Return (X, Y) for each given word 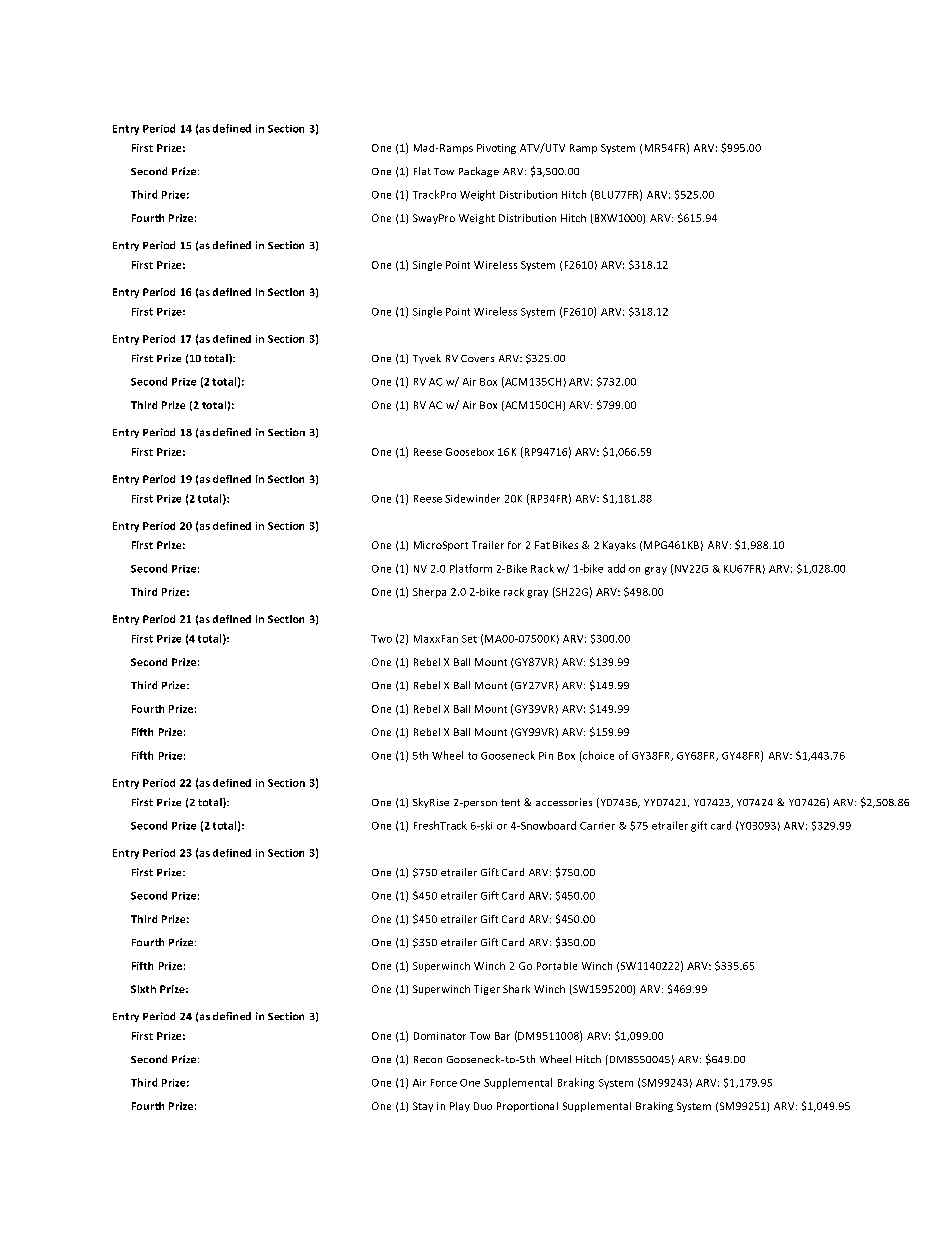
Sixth (143, 989)
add (616, 568)
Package (479, 172)
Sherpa (429, 593)
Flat (422, 171)
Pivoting (496, 149)
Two (381, 639)
